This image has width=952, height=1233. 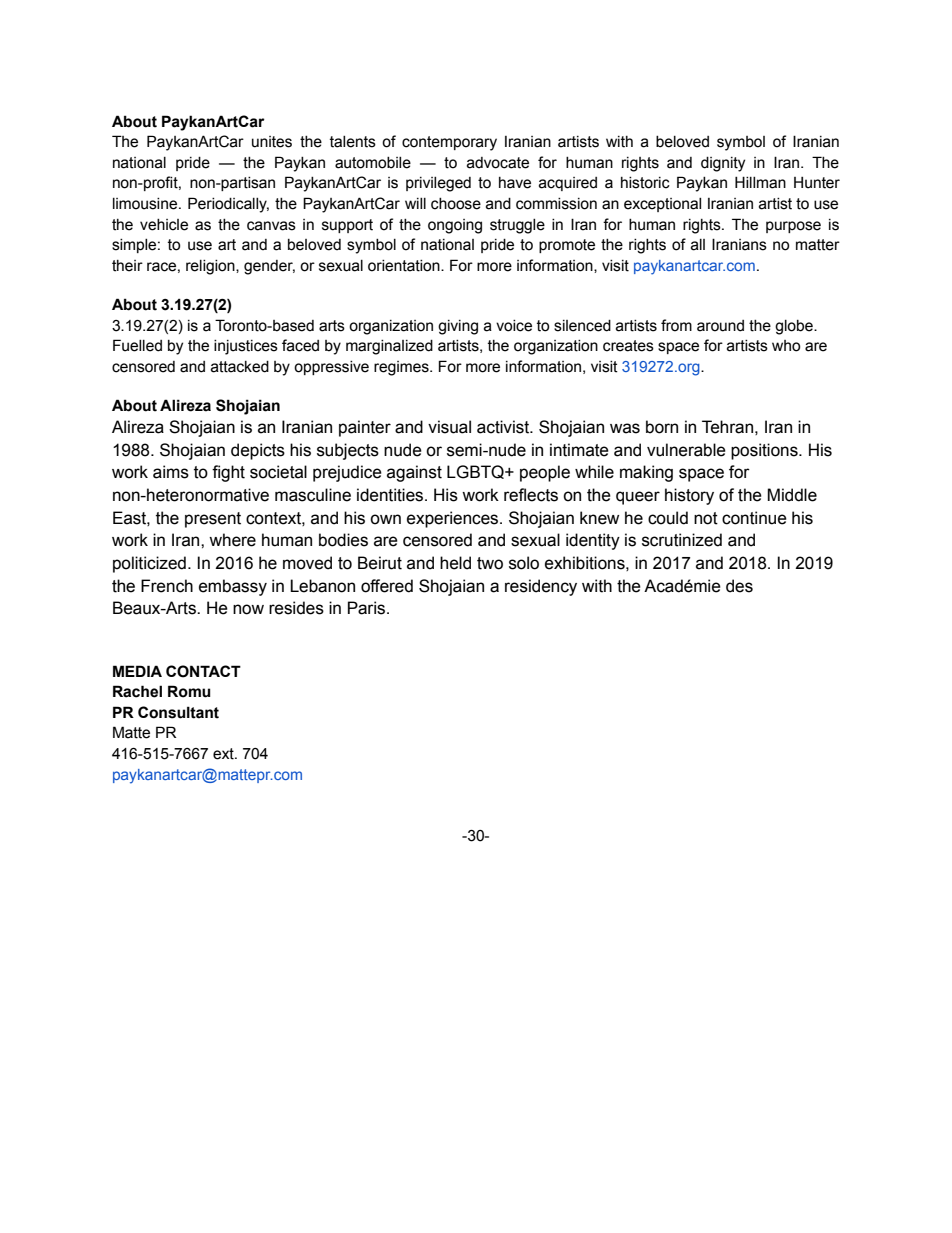 I want to click on residency, so click(x=541, y=587).
